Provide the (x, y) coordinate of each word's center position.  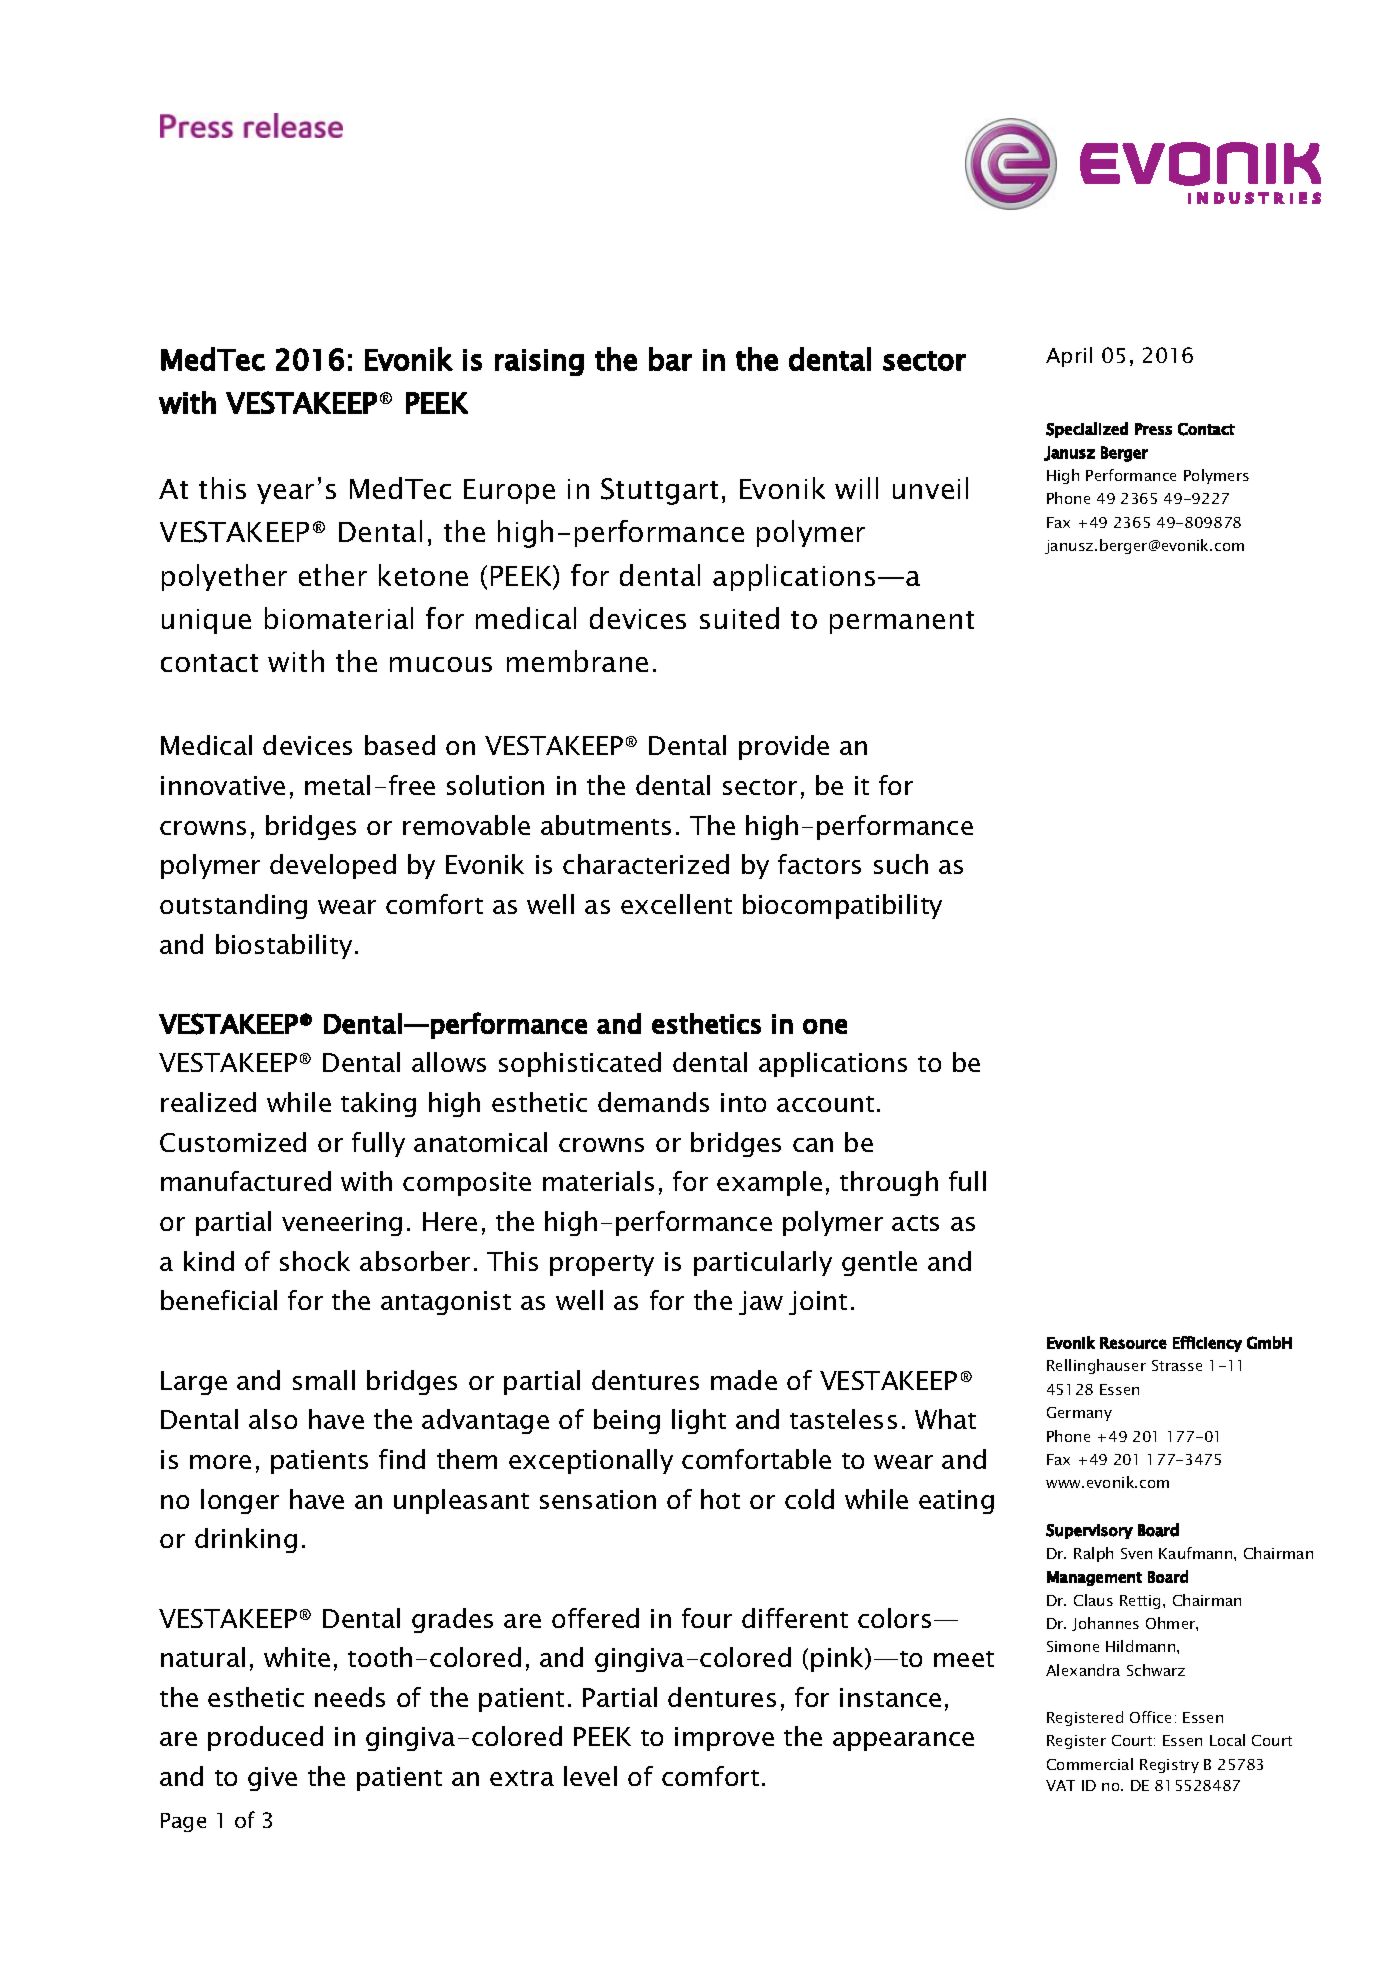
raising (539, 362)
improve (724, 1739)
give (272, 1779)
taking (378, 1104)
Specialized (1087, 430)
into (743, 1102)
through (889, 1183)
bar (670, 359)
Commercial (1090, 1764)
